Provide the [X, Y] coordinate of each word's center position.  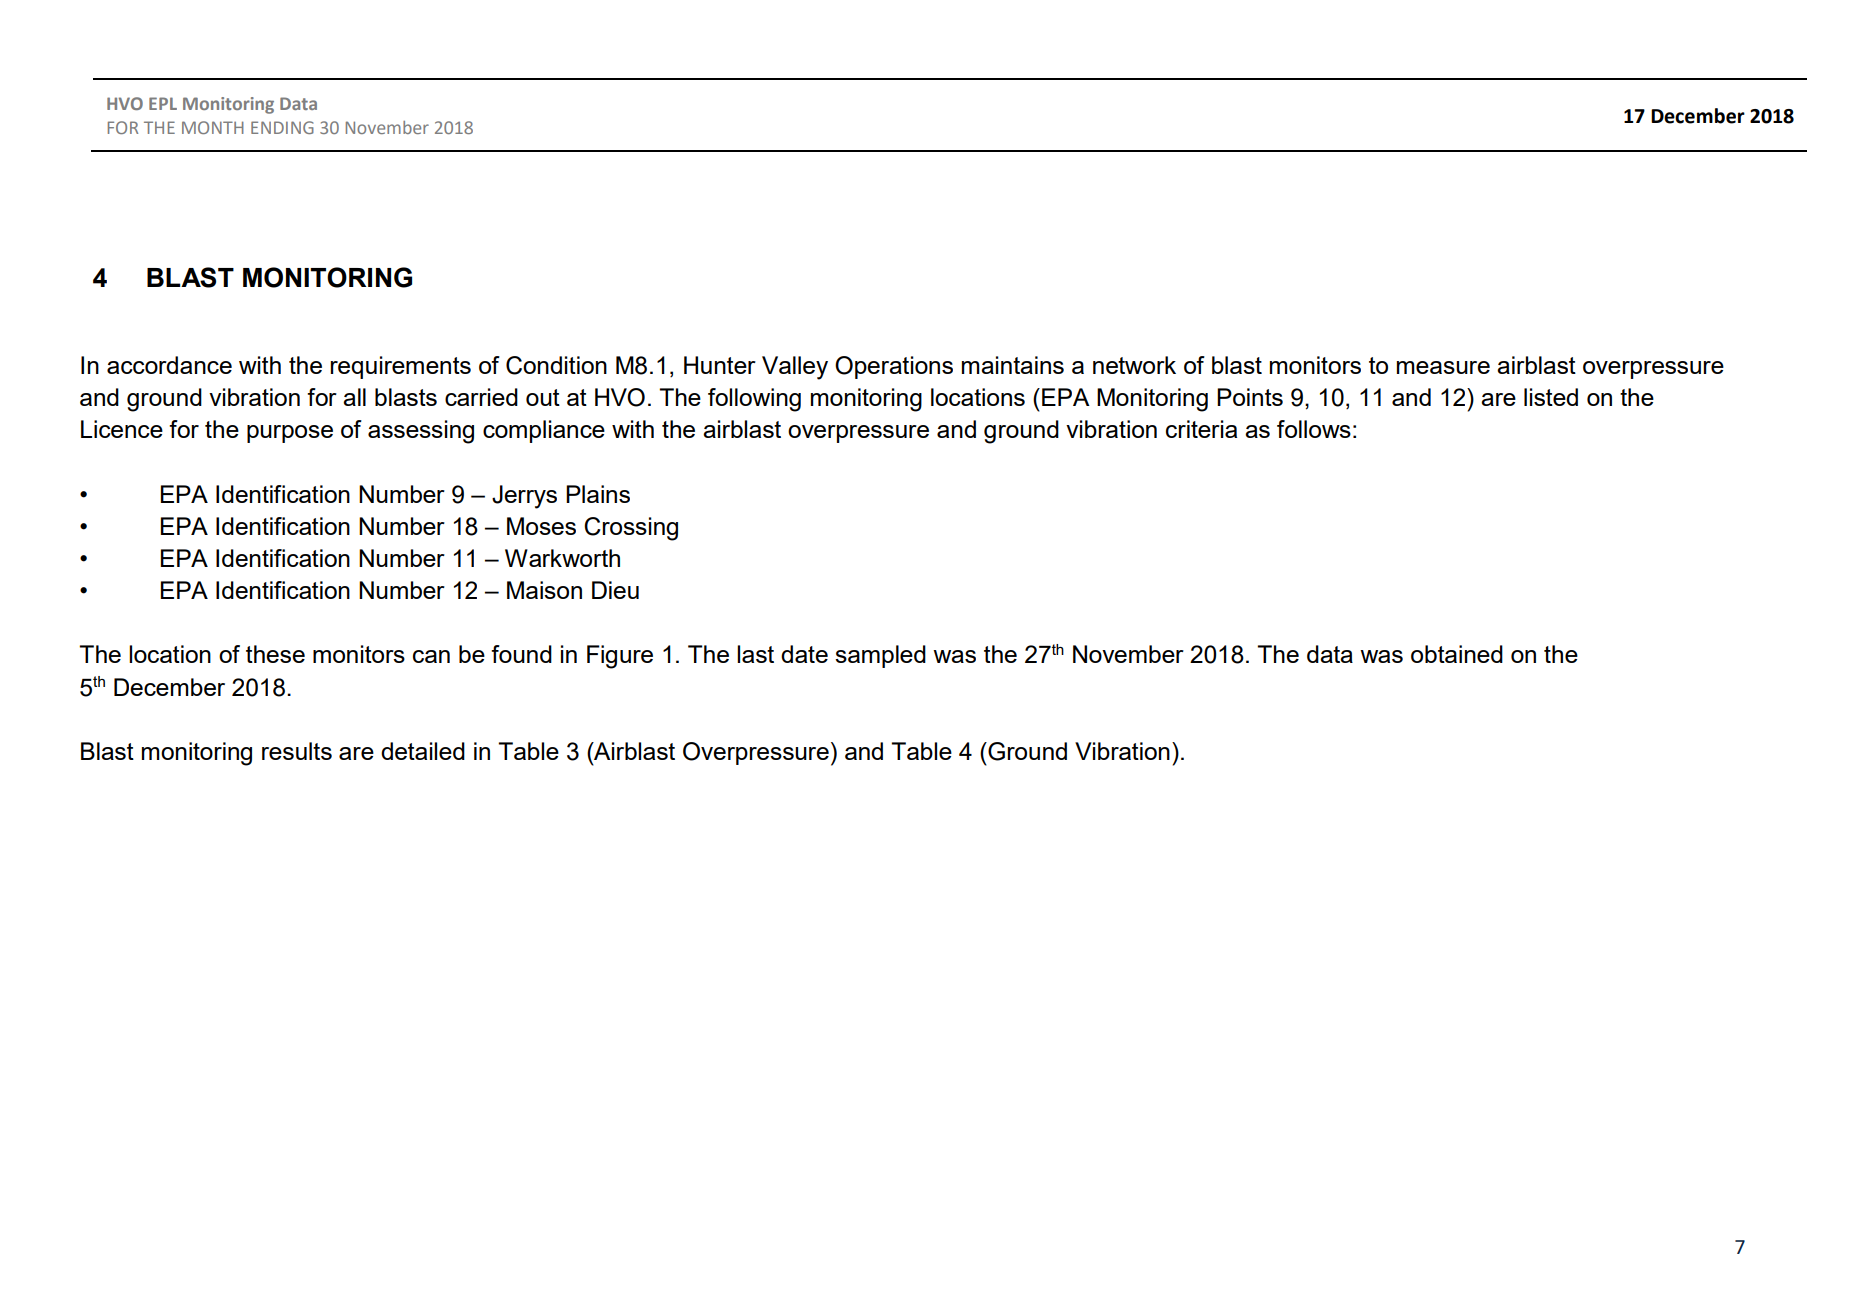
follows [1314, 429]
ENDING [282, 127]
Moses [541, 526]
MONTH [213, 127]
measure [1443, 367]
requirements [400, 367]
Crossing [631, 529]
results [297, 751]
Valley [795, 368]
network [1134, 365]
